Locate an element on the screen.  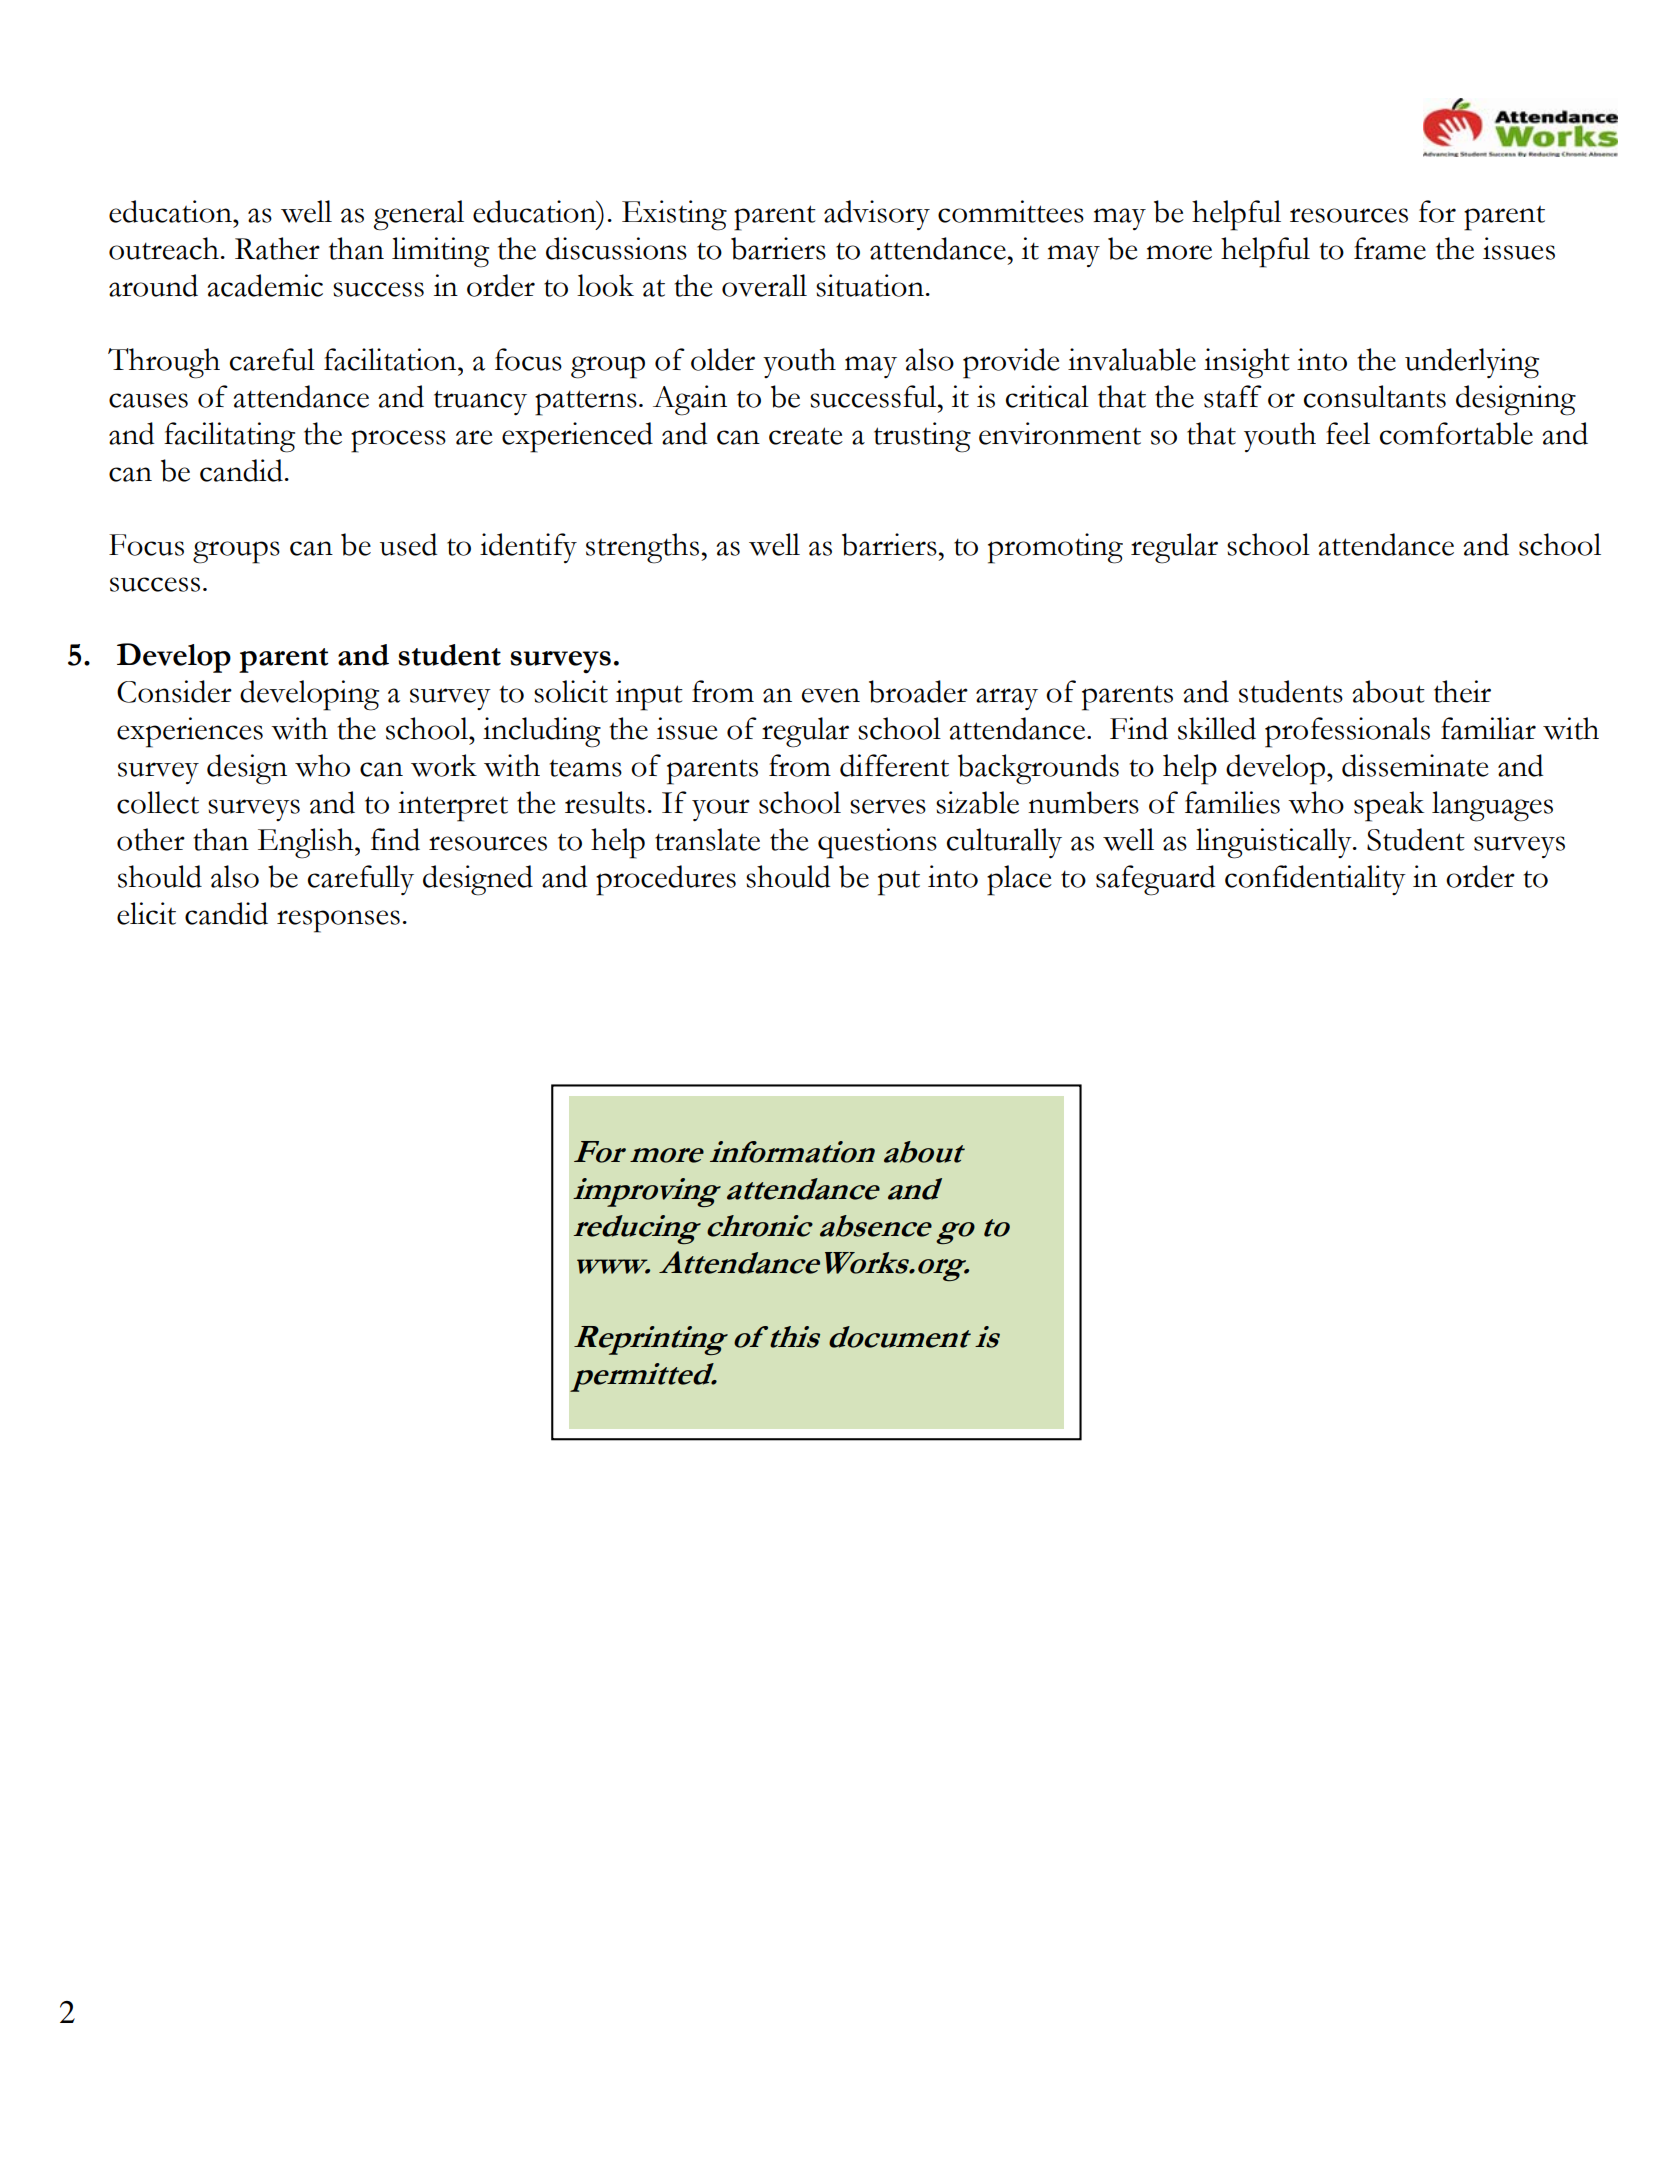
advisory is located at coordinates (877, 215).
